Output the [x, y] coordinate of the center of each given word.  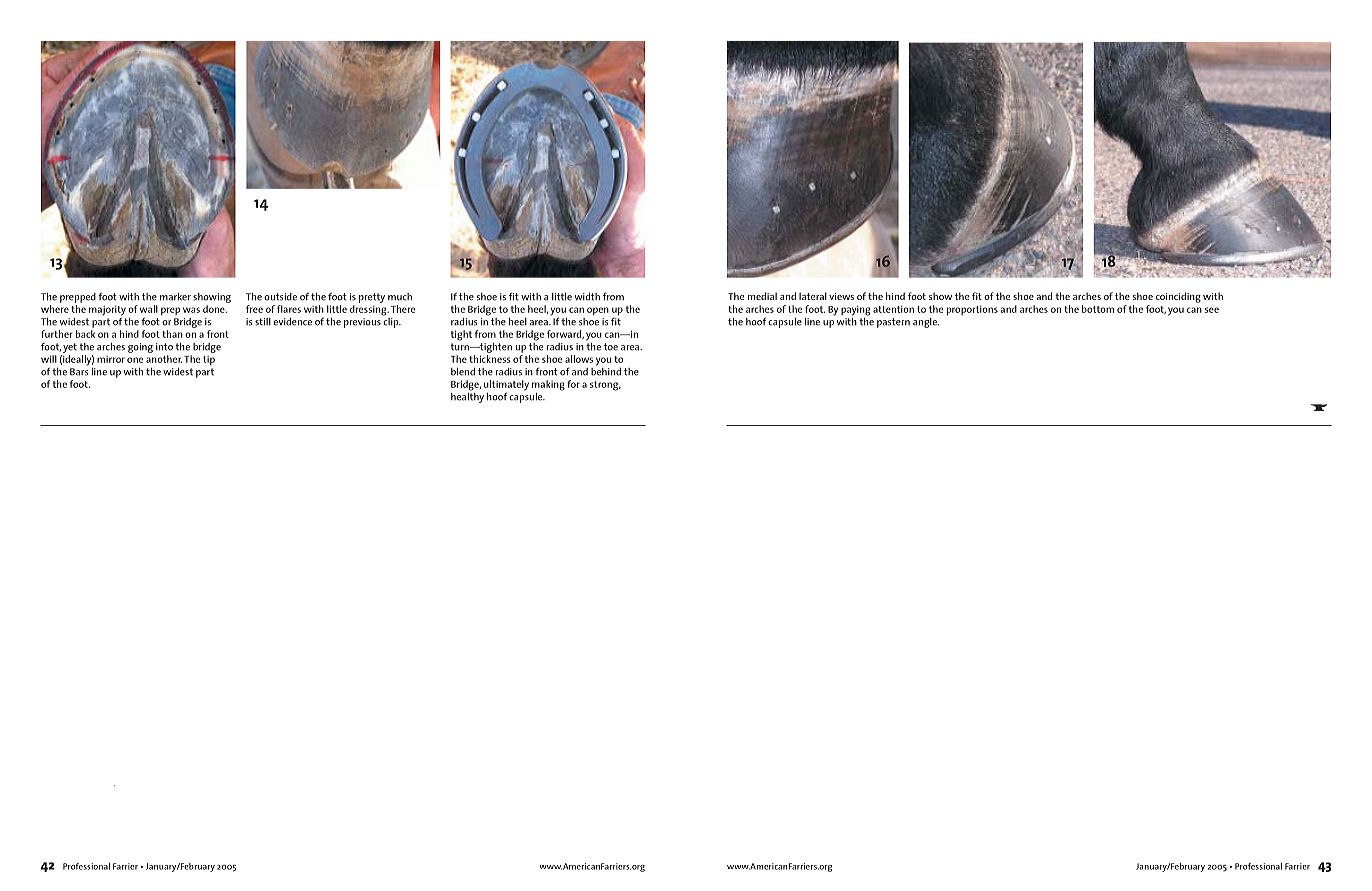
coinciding [1178, 297]
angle [926, 323]
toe [611, 347]
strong [605, 386]
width [587, 297]
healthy [467, 396]
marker [175, 297]
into [164, 347]
